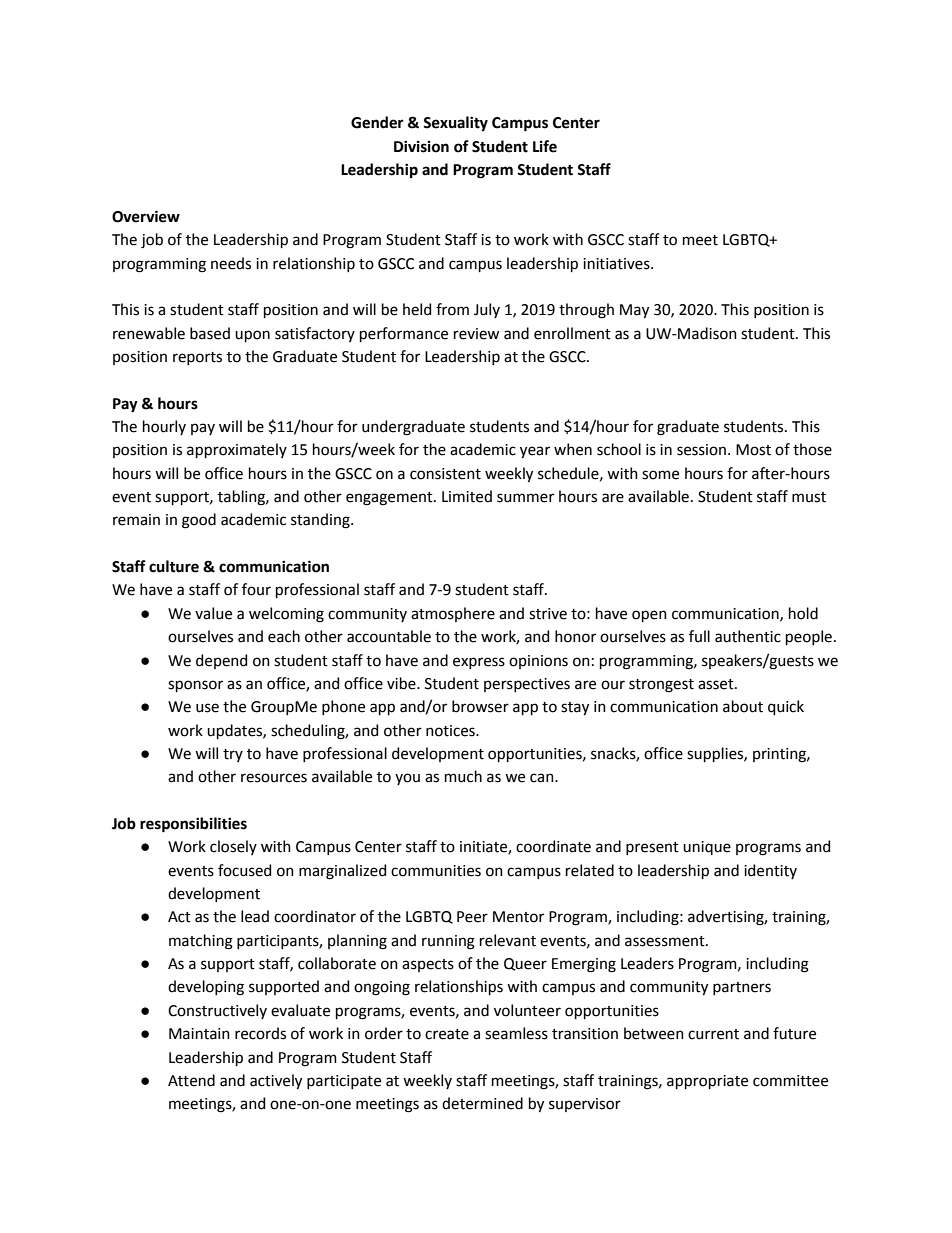 The image size is (952, 1233). What do you see at coordinates (455, 123) in the image?
I see `Sexuality` at bounding box center [455, 123].
